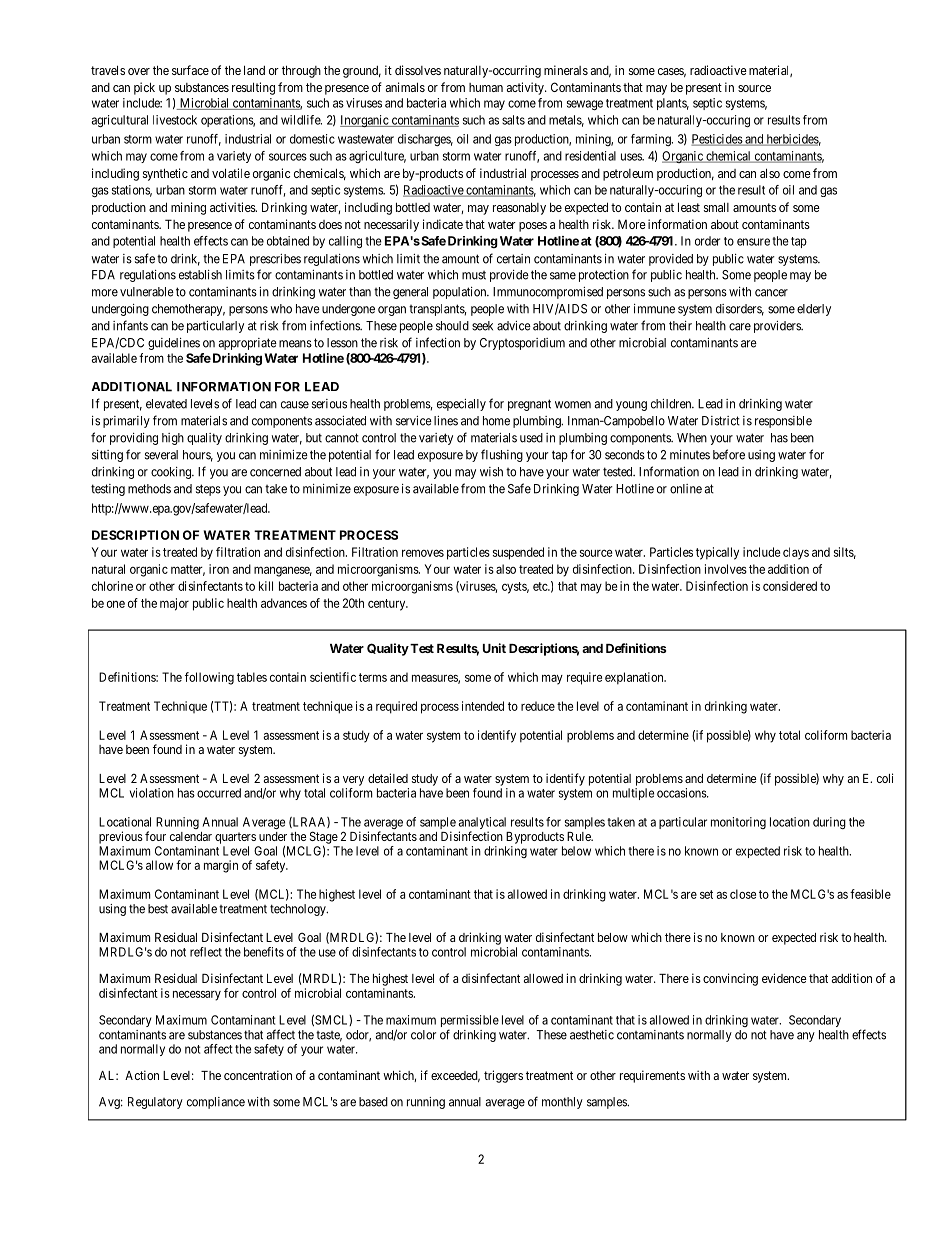 This page has width=952, height=1233. I want to click on suspended, so click(518, 553).
